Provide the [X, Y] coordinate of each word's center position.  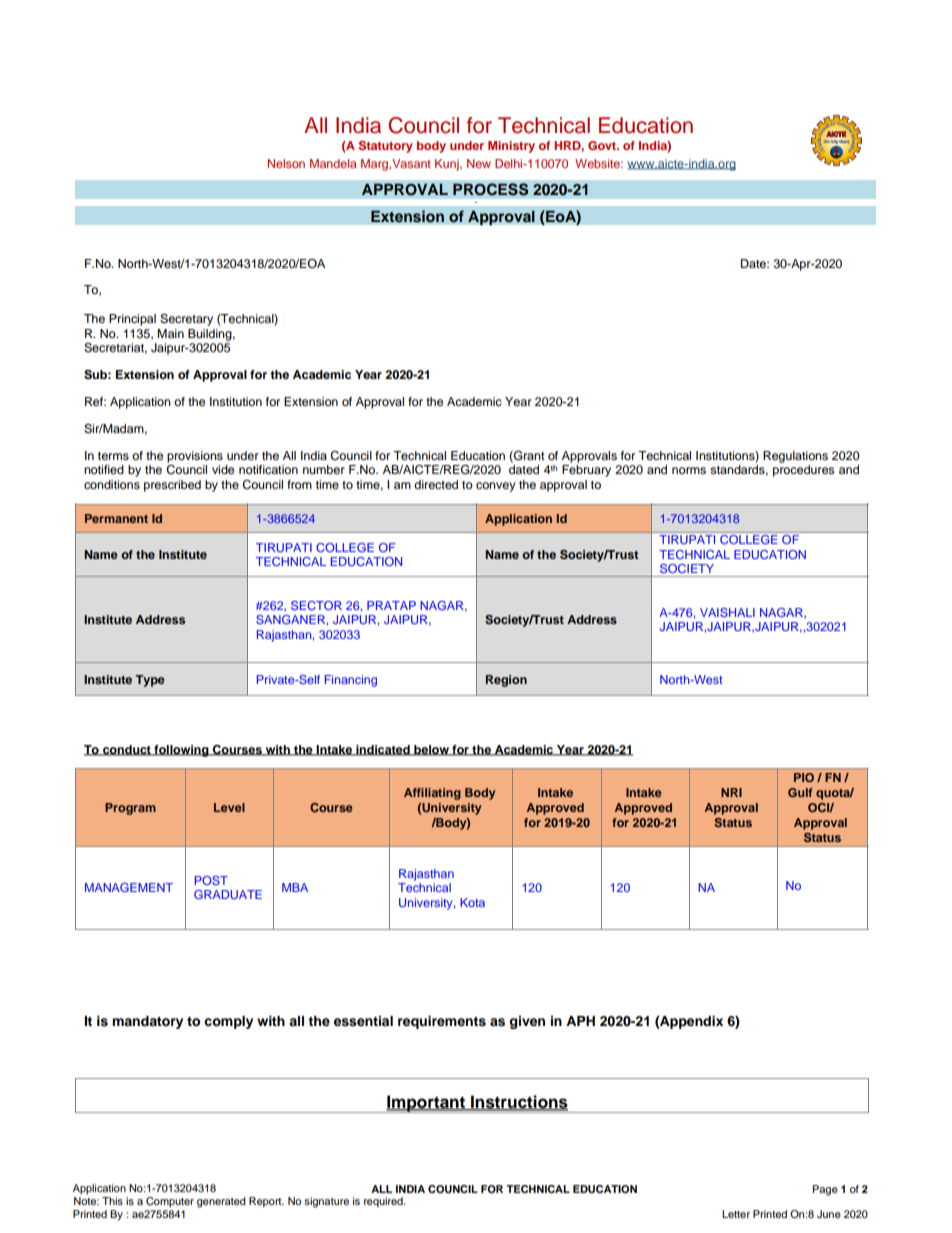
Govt [603, 145]
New [479, 163]
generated [221, 1202]
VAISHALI [727, 612]
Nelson [286, 163]
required [384, 1202]
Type [150, 681]
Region [506, 681]
